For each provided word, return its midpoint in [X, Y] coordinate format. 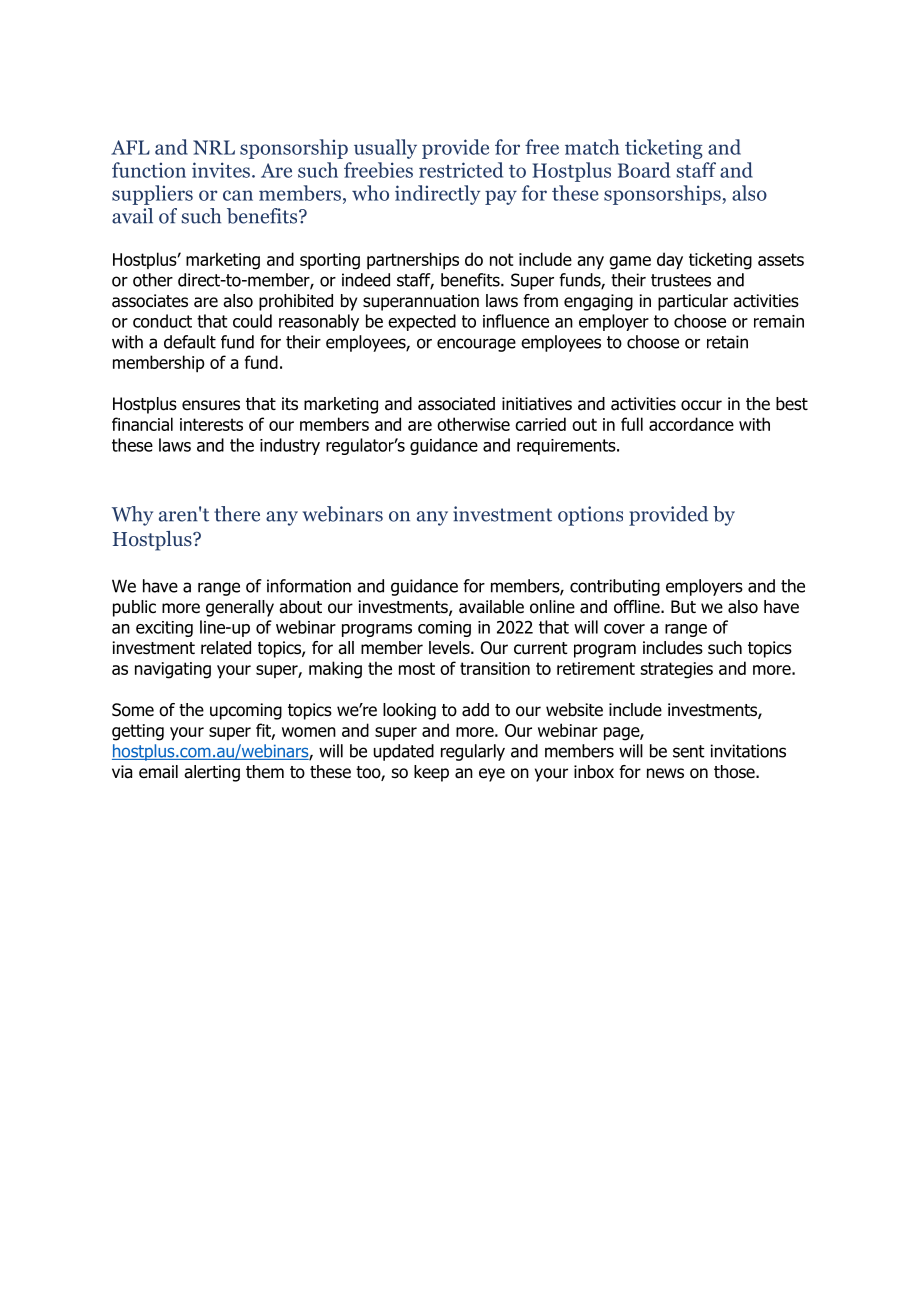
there [237, 514]
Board [644, 170]
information [309, 586]
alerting [212, 773]
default [190, 342]
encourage [476, 345]
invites [222, 170]
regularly [473, 752]
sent [689, 751]
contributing [615, 587]
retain [727, 342]
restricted [461, 170]
